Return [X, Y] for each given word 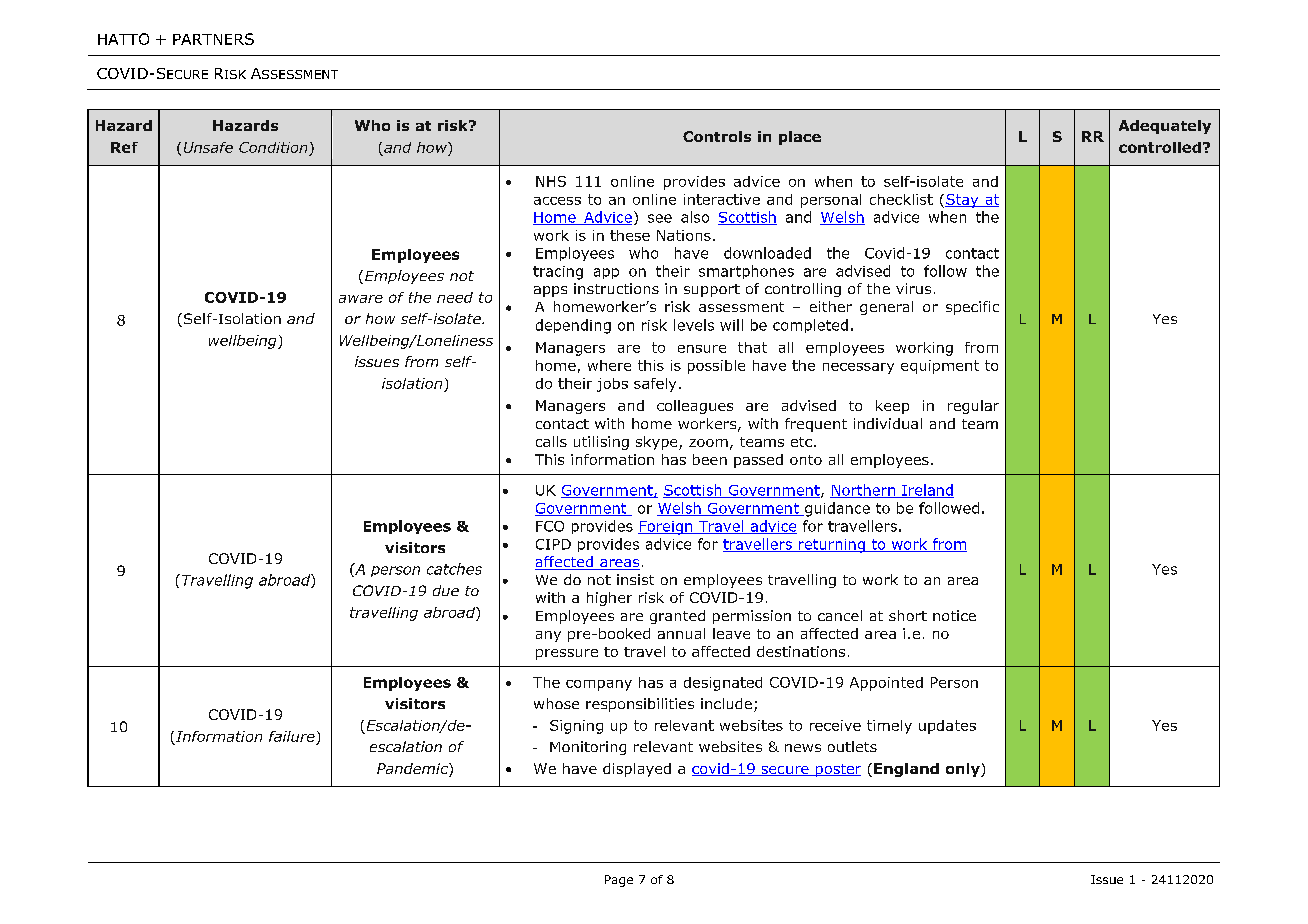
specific [972, 308]
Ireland [927, 491]
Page [619, 881]
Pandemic [413, 770]
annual [681, 633]
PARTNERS [213, 39]
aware [361, 299]
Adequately [1165, 127]
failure [292, 736]
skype [658, 443]
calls [551, 441]
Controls [717, 136]
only [964, 770]
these [630, 235]
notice [954, 615]
